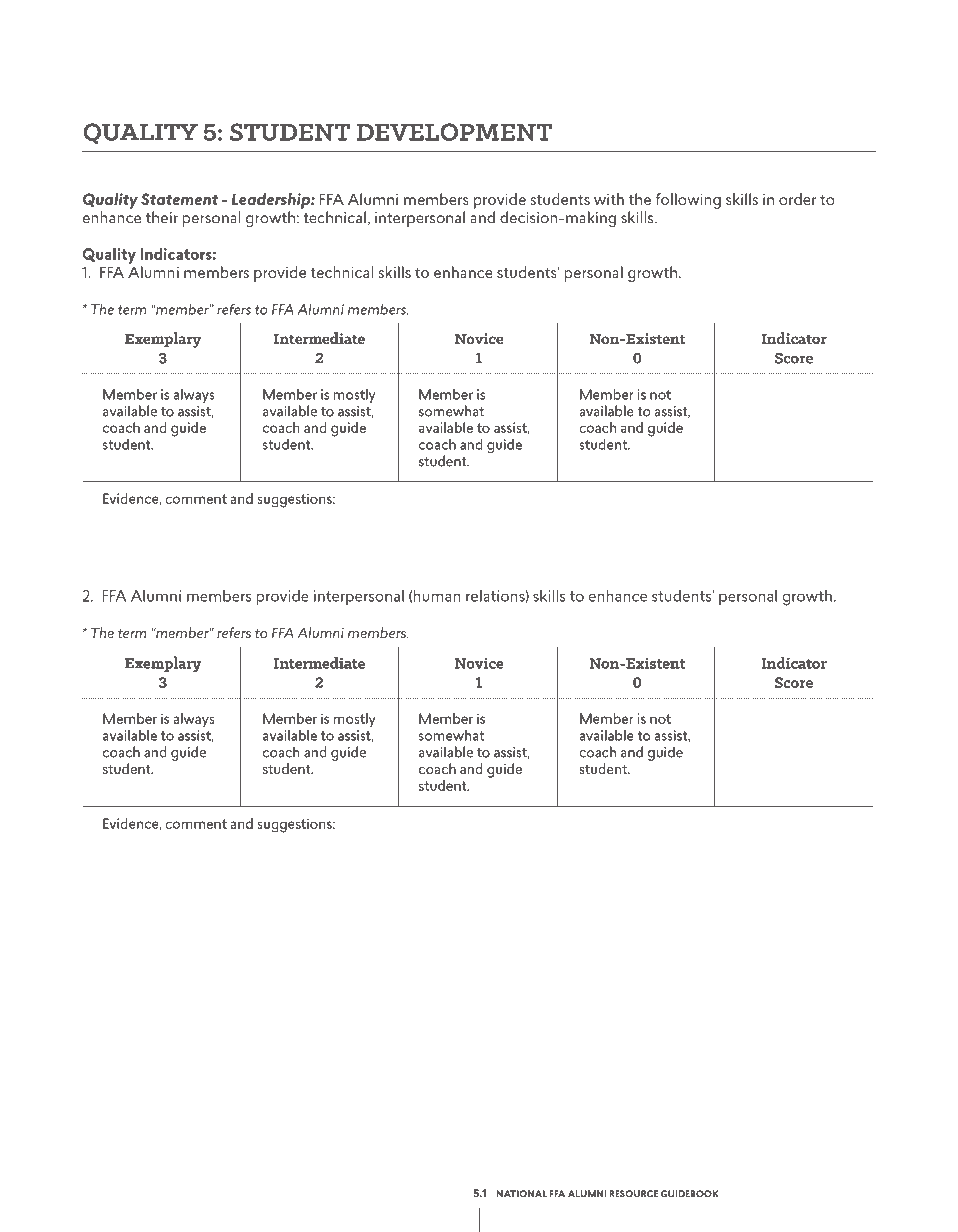 This document has width=958, height=1232. I want to click on Statement, so click(179, 199).
